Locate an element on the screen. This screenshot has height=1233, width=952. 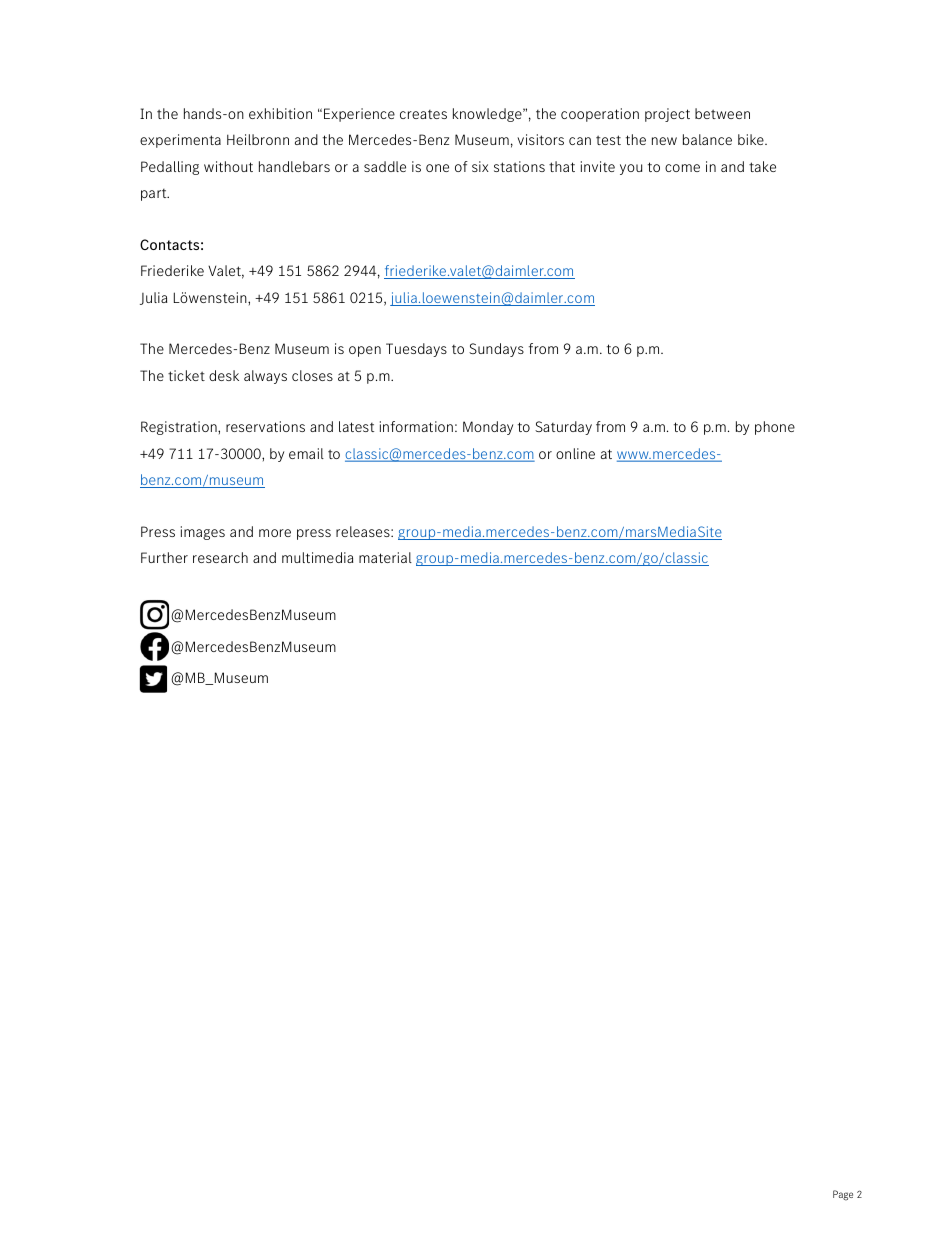
Heilbronn is located at coordinates (258, 139).
